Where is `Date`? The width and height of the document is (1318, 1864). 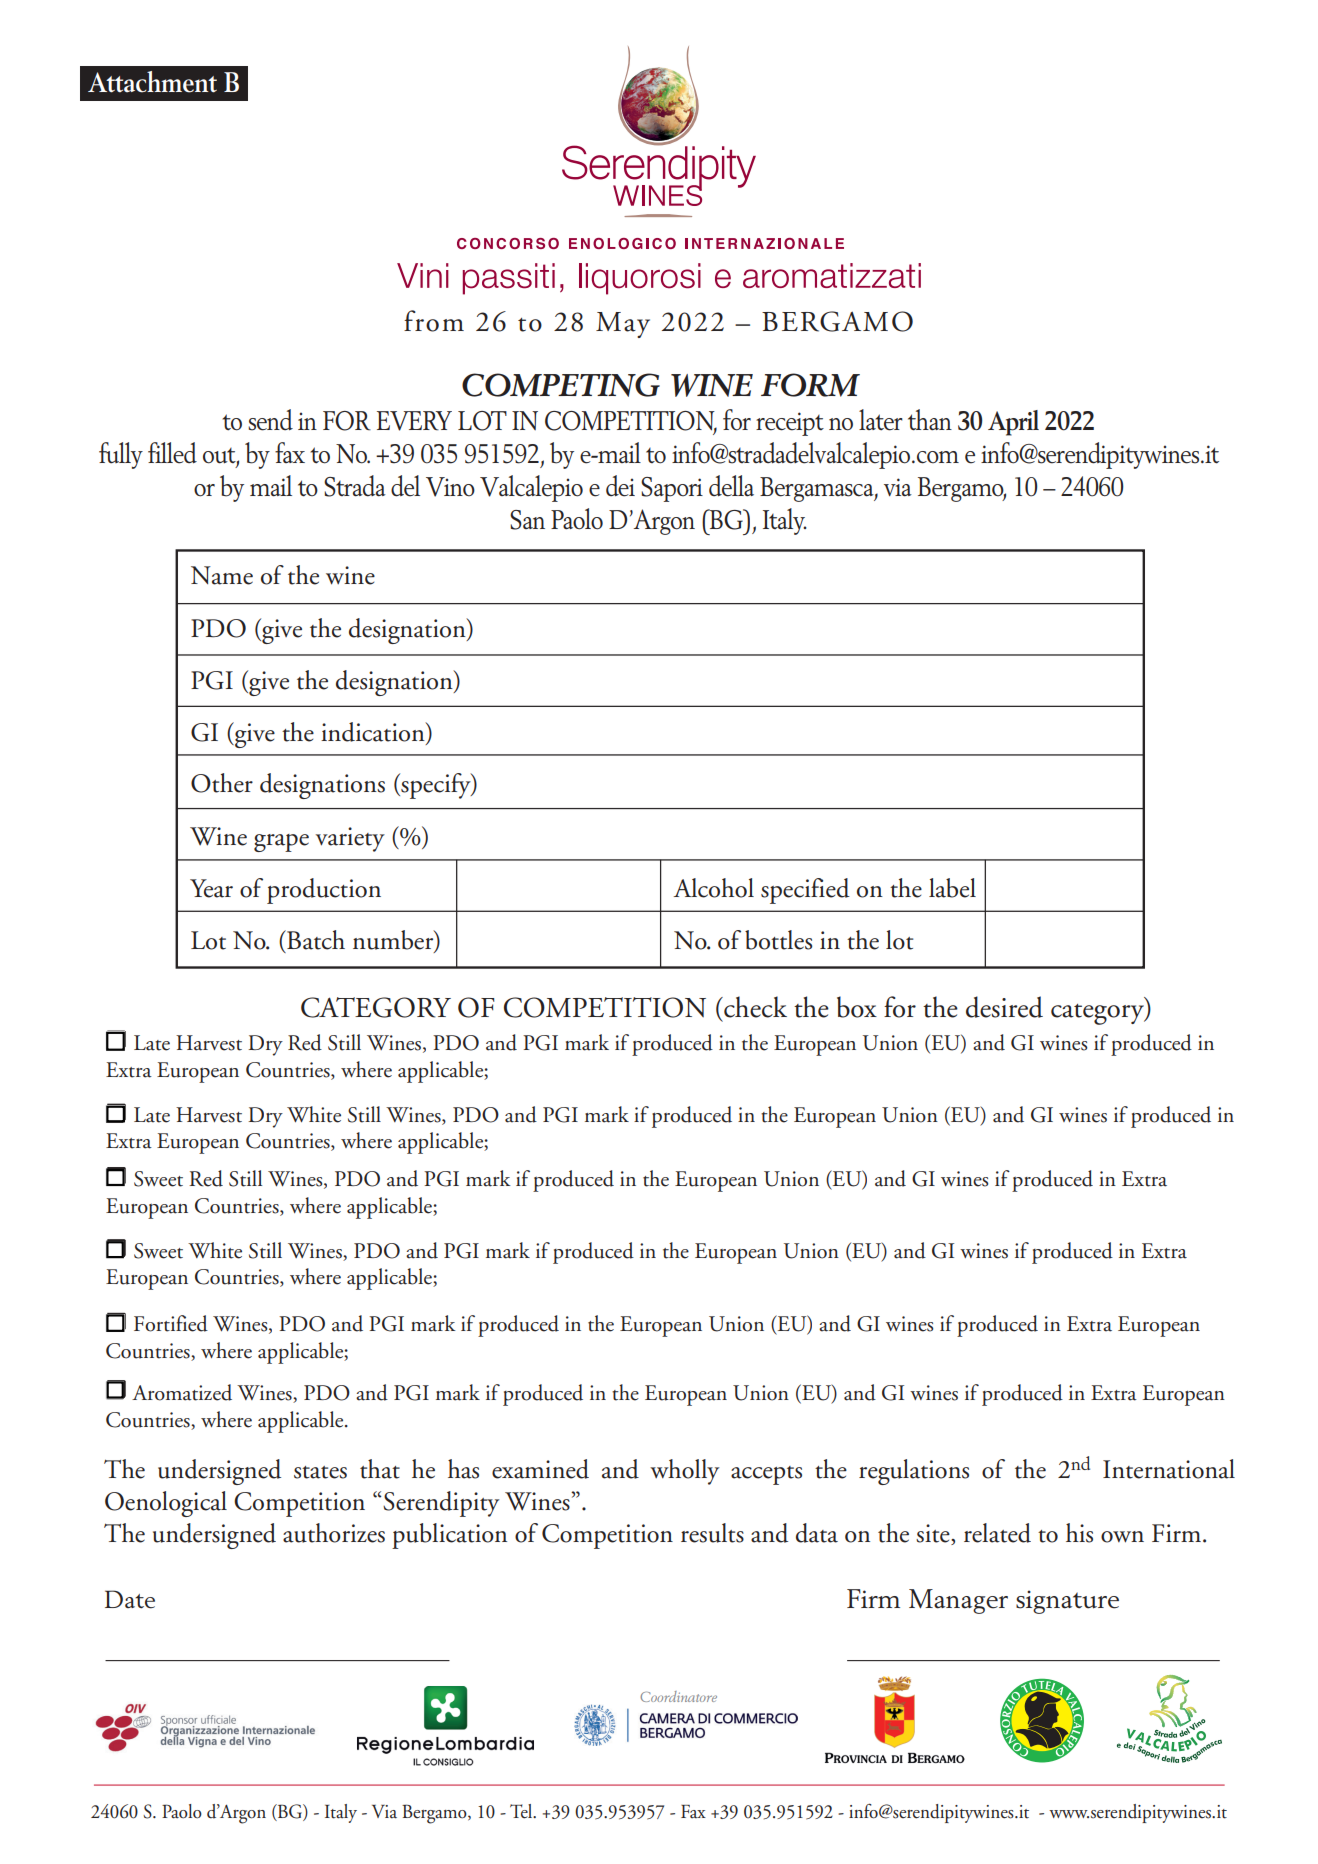
Date is located at coordinates (130, 1599).
